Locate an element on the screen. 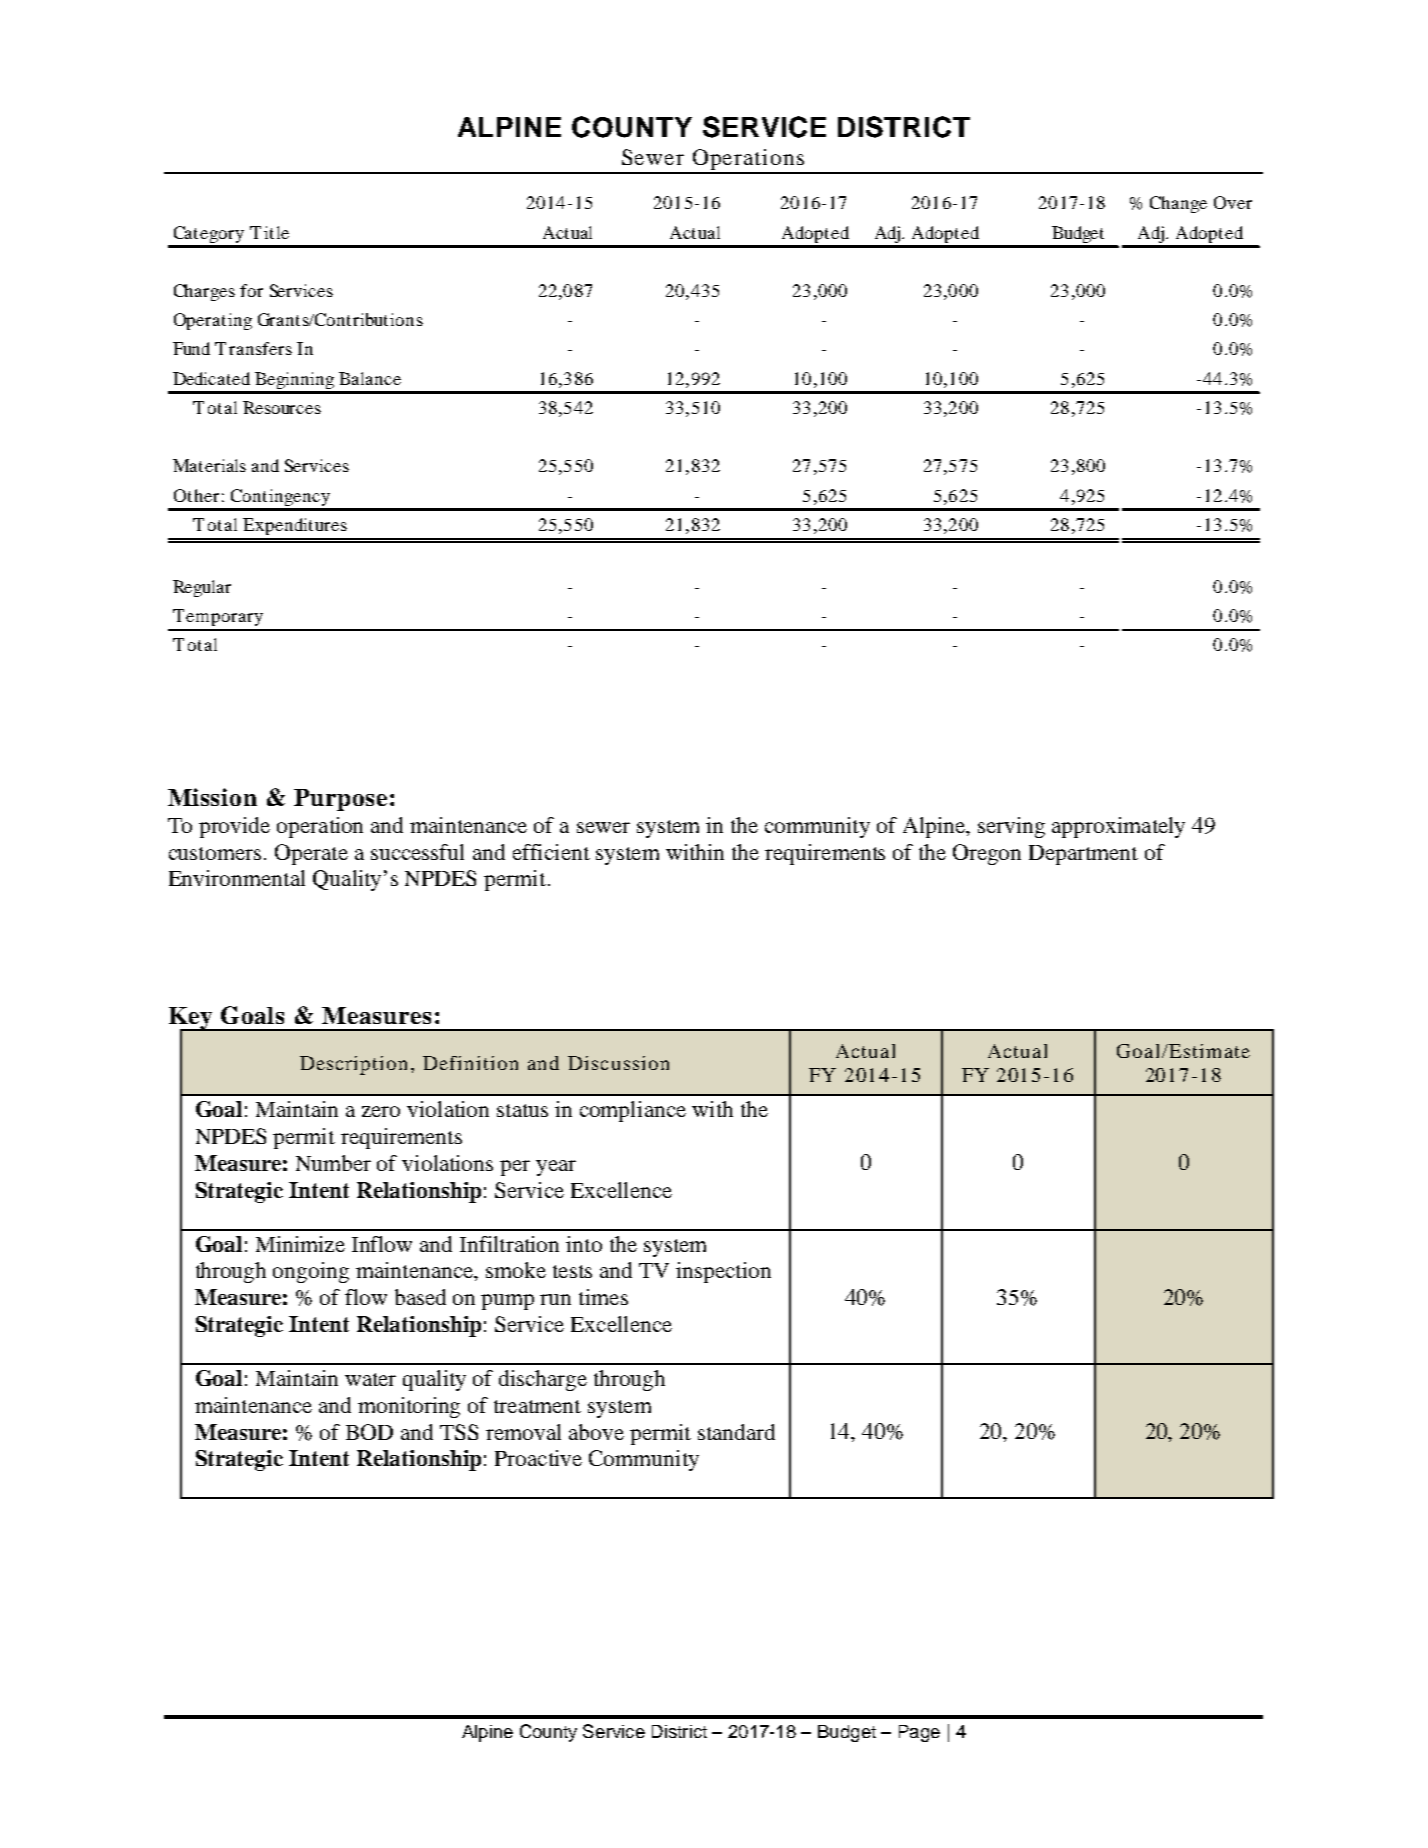  Minimize is located at coordinates (300, 1244).
